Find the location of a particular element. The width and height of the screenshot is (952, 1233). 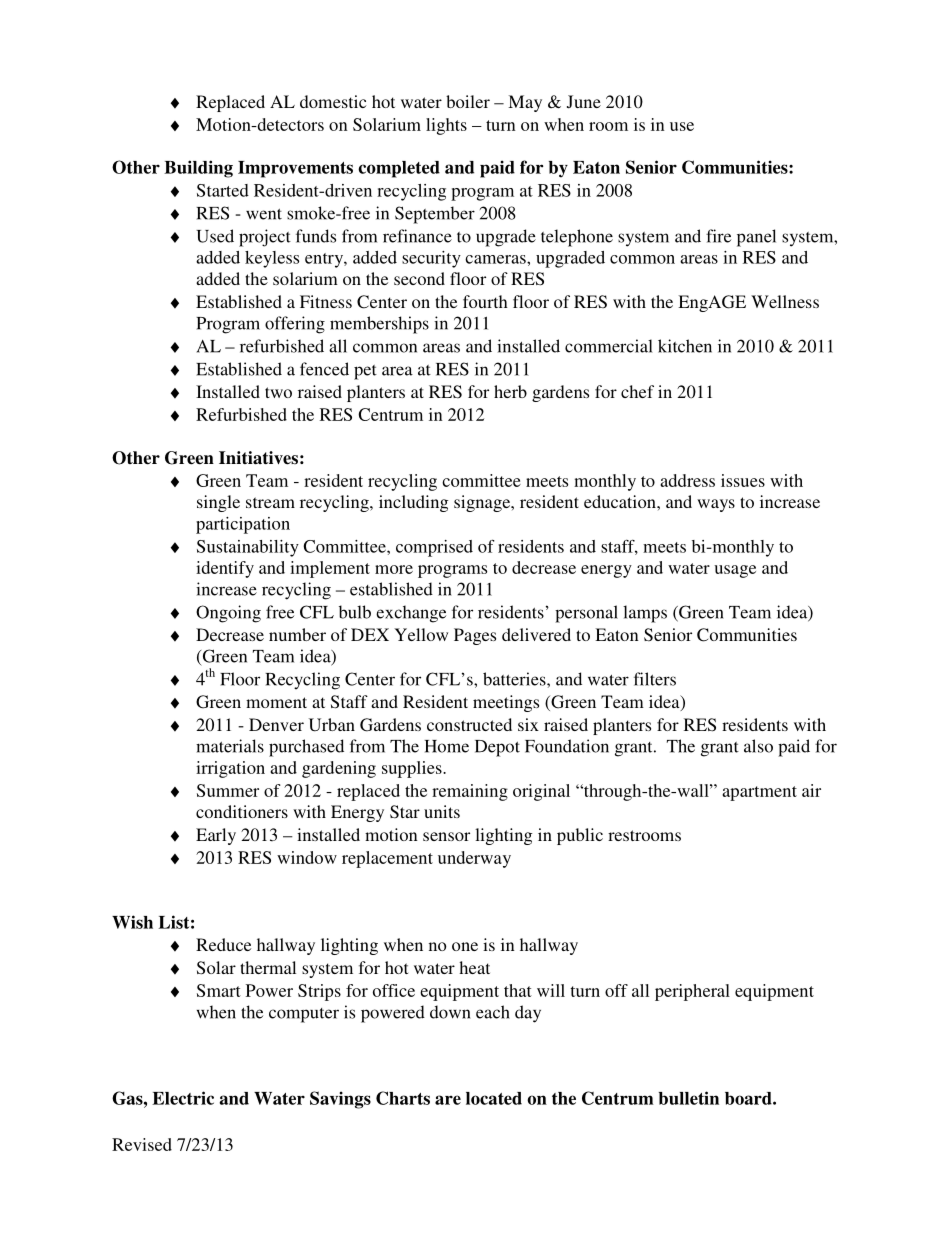

usage is located at coordinates (735, 571).
